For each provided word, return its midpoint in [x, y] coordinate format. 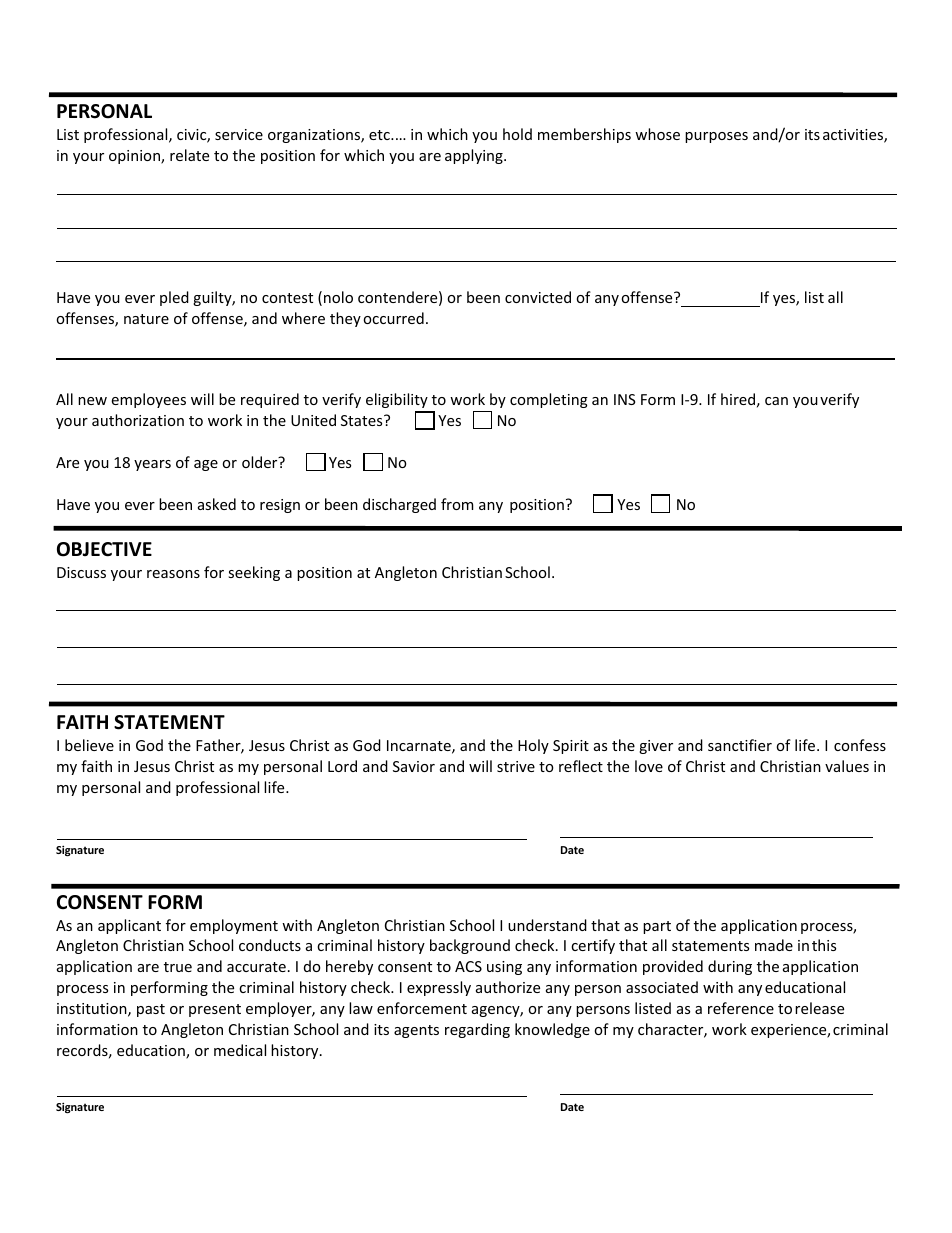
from [457, 504]
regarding [477, 1030]
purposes [716, 137]
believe [89, 745]
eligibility [397, 400]
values [847, 766]
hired [738, 399]
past [151, 1010]
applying [475, 156]
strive [516, 766]
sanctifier [740, 745]
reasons [173, 574]
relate [189, 155]
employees [148, 400]
